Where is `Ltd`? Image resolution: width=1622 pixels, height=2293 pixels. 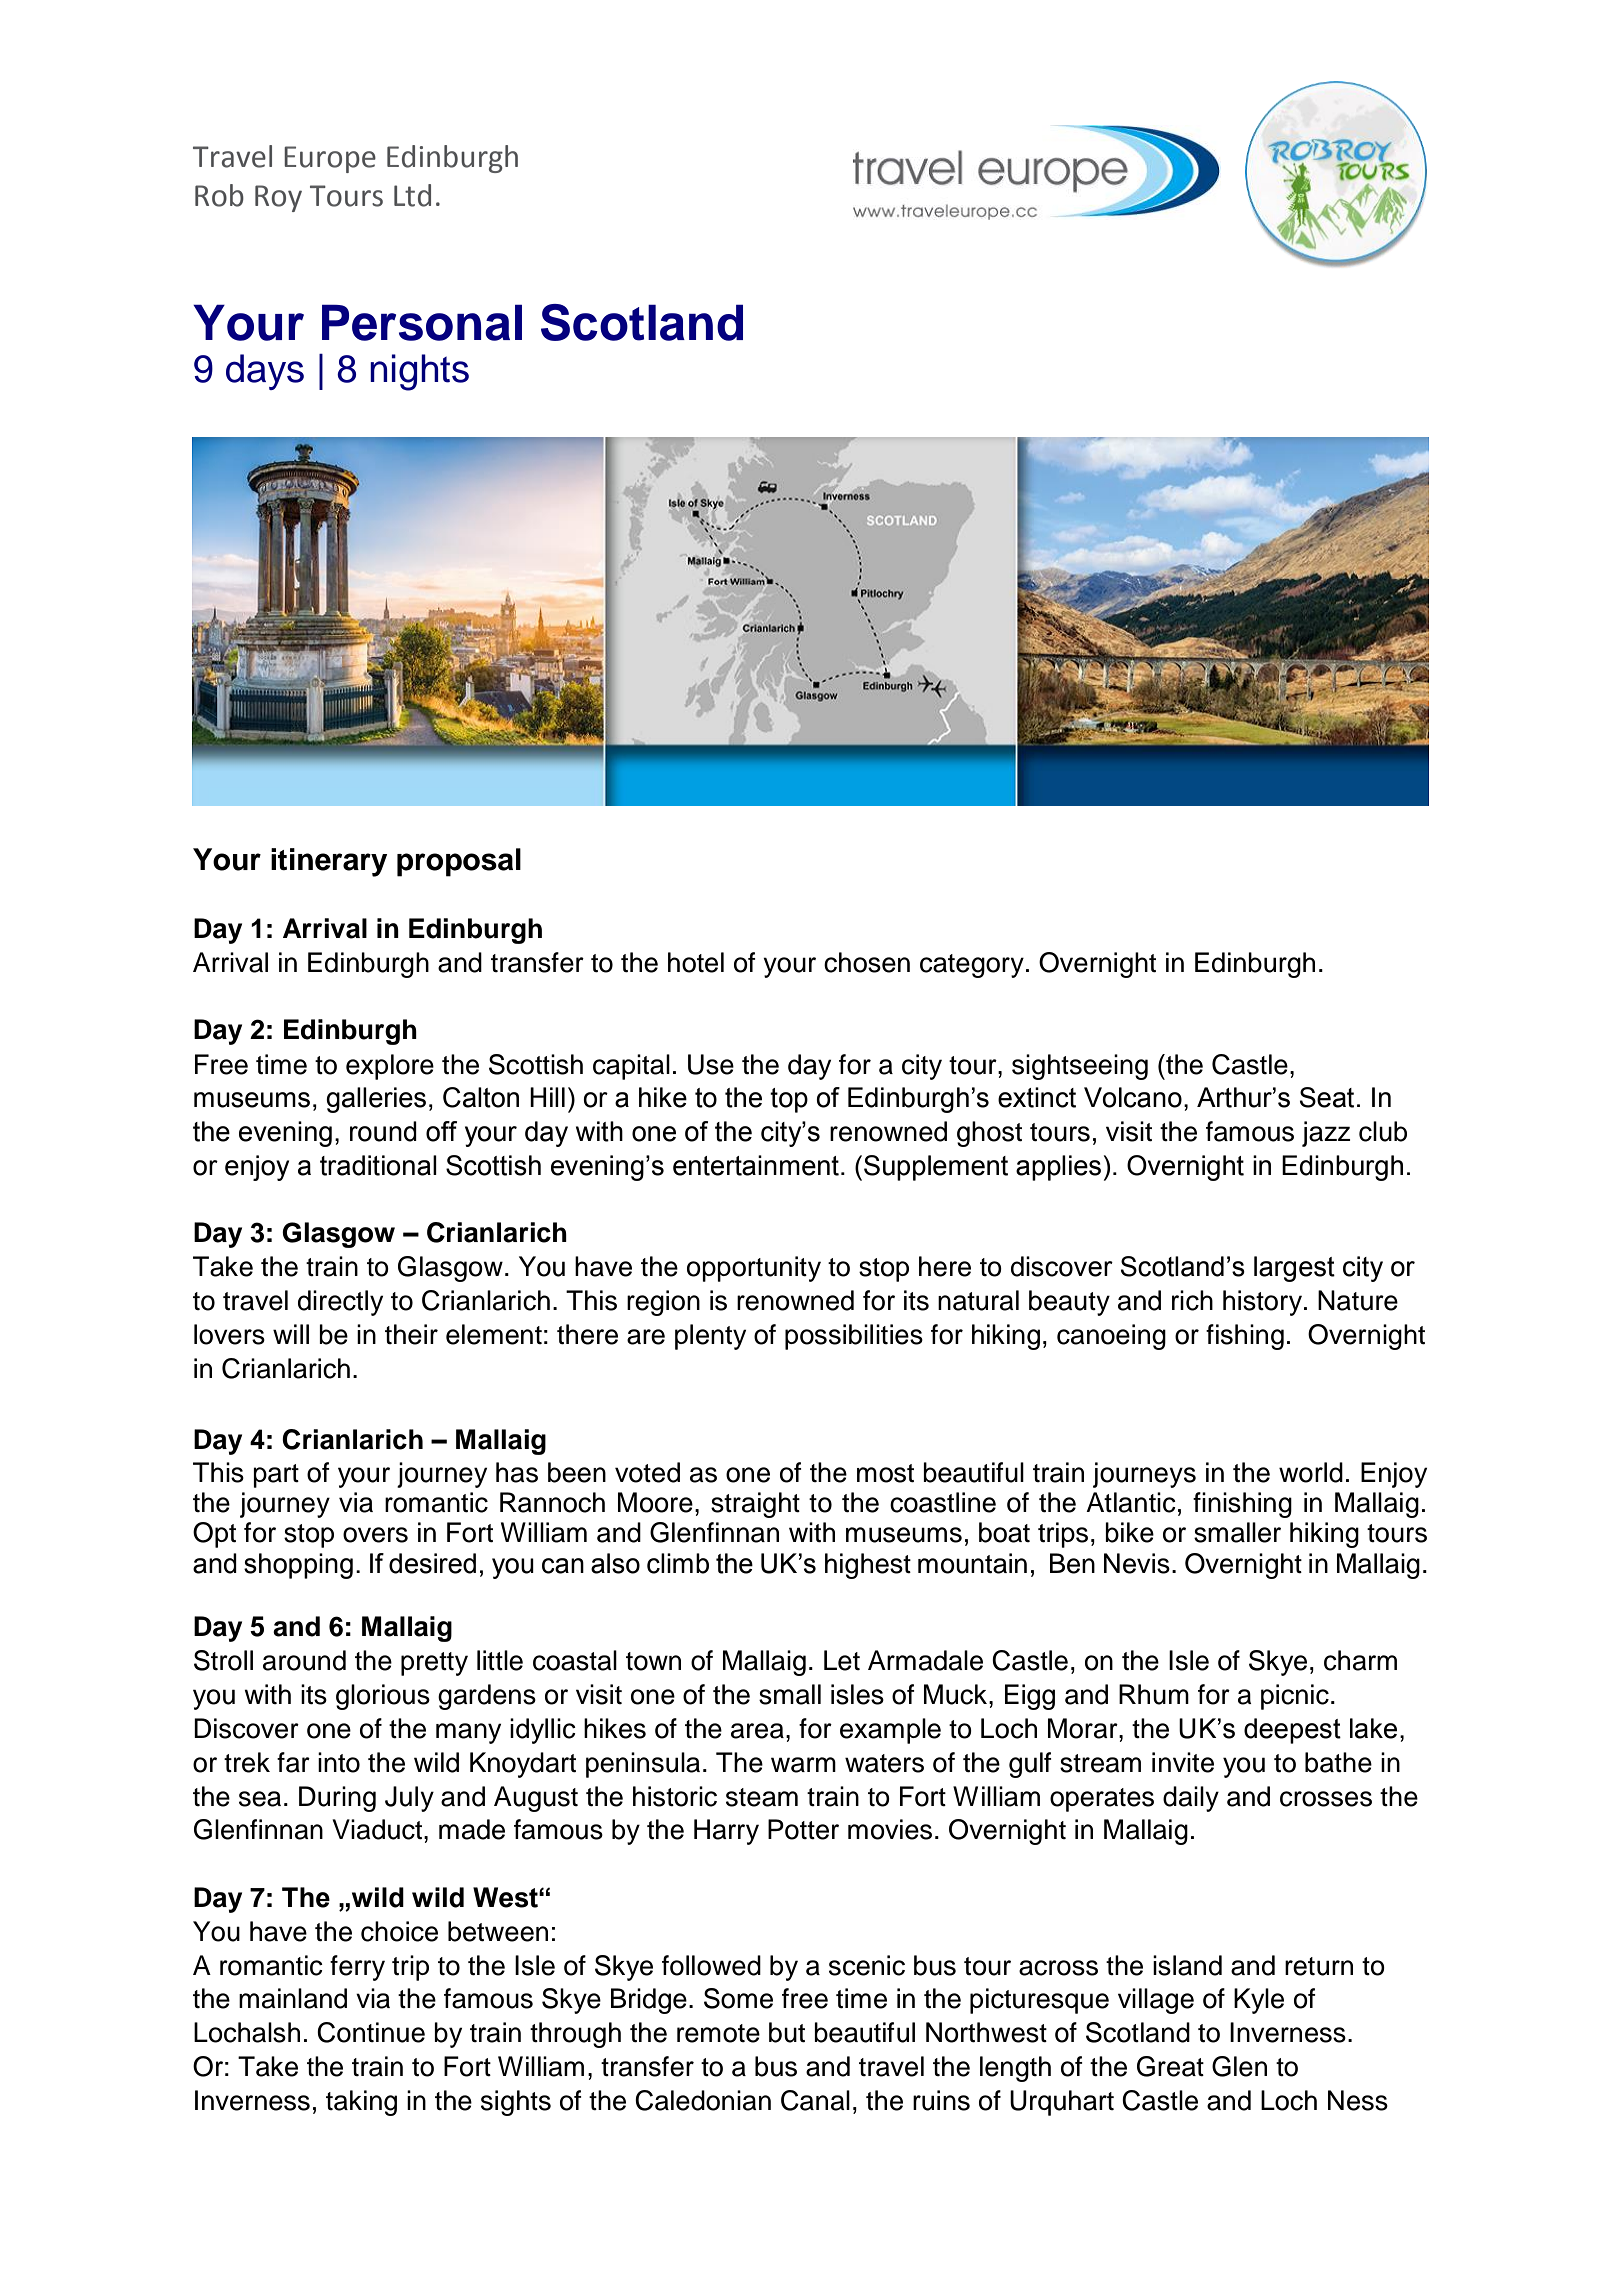
Ltd is located at coordinates (412, 195).
